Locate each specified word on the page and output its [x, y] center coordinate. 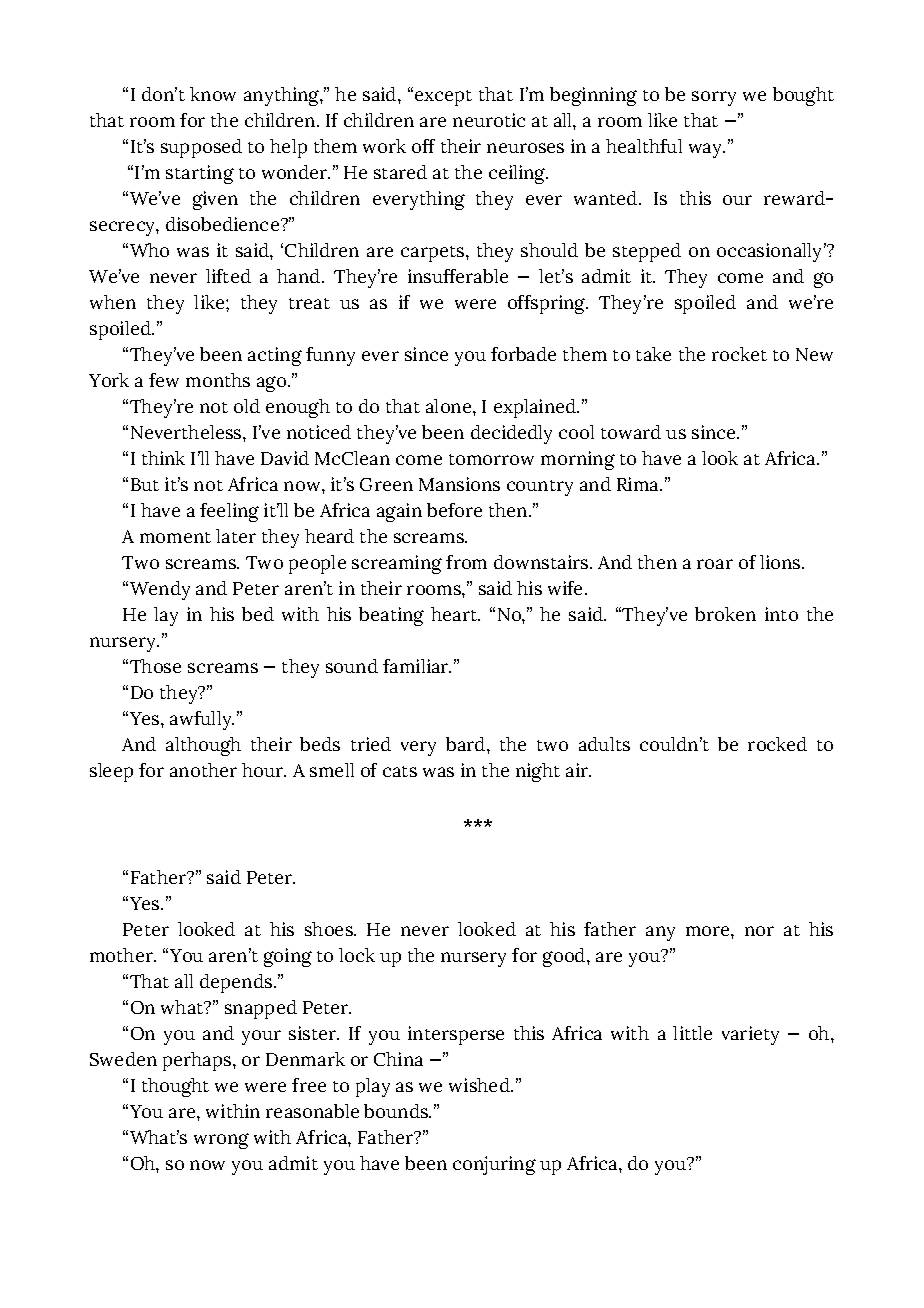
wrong [221, 1141]
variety [750, 1035]
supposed [201, 148]
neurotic [489, 120]
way [707, 150]
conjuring [494, 1165]
